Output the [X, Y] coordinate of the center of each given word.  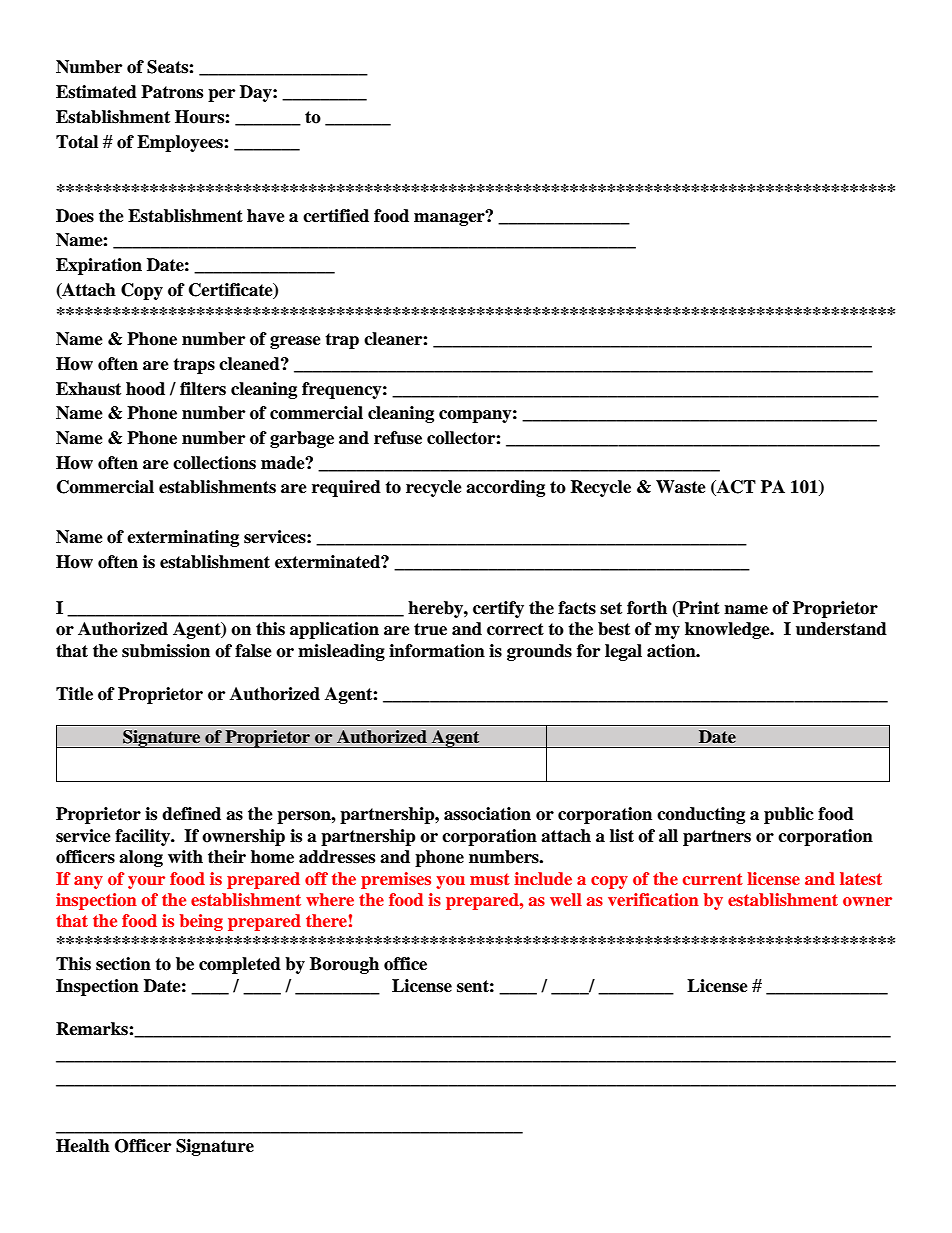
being [201, 922]
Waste [681, 487]
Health [83, 1146]
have [266, 216]
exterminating [183, 538]
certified [336, 216]
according [505, 488]
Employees [181, 143]
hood [145, 389]
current [713, 879]
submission [166, 651]
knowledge [728, 630]
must [490, 879]
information [437, 651]
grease [295, 342]
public [789, 815]
